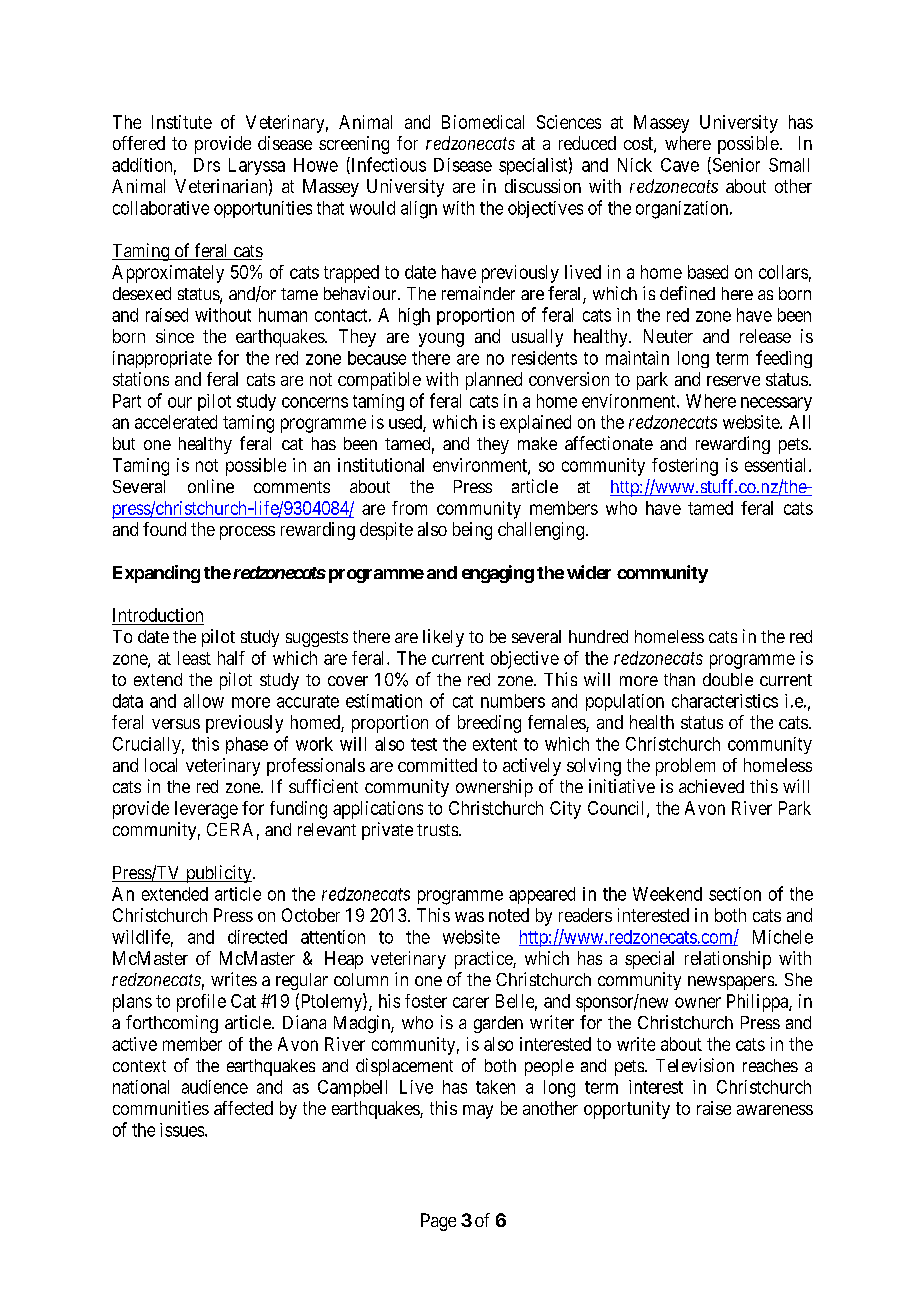  I want to click on leverage, so click(206, 810).
